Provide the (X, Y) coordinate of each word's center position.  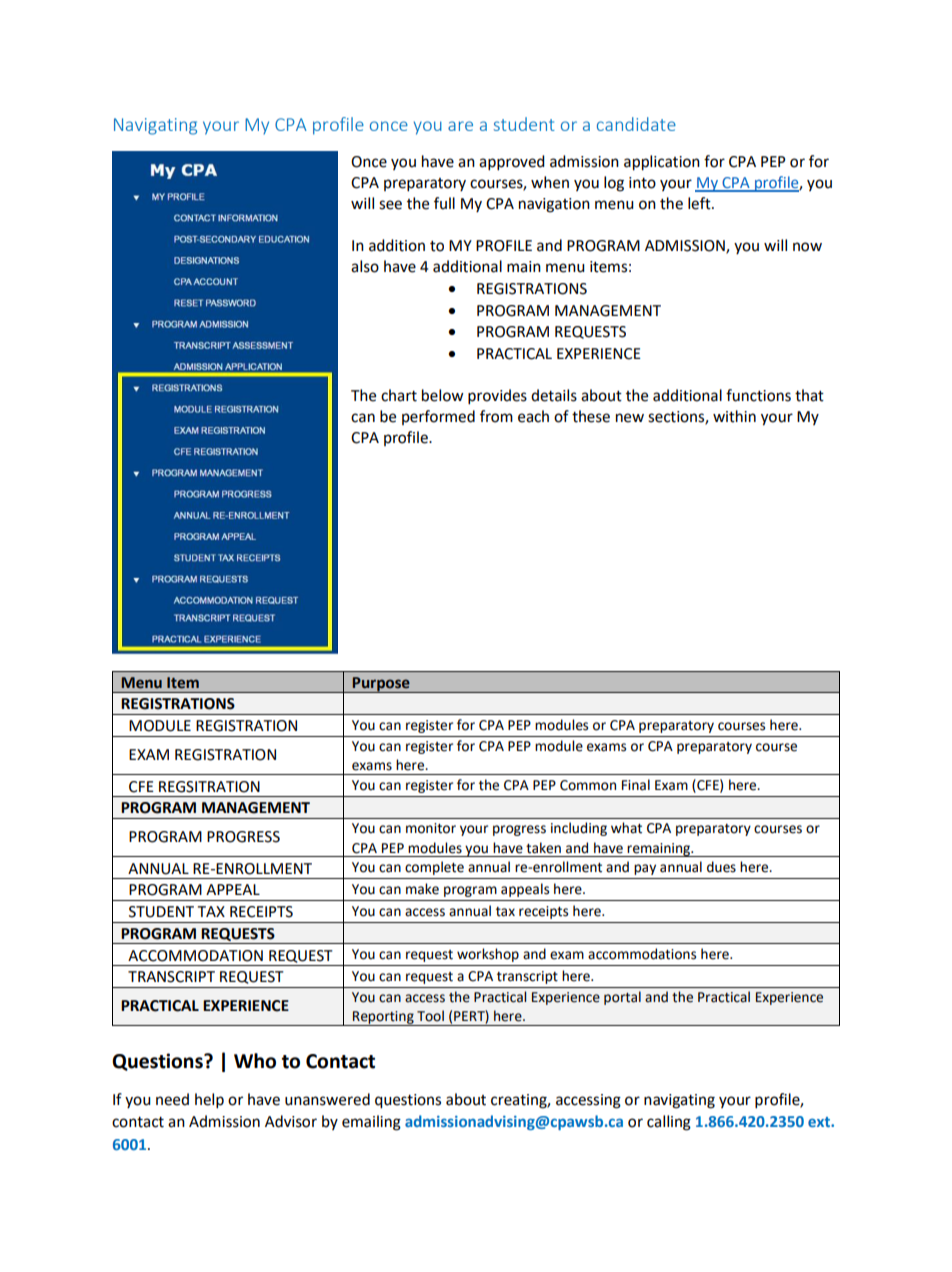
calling (669, 1123)
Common (588, 785)
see (390, 205)
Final (636, 785)
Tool (430, 1016)
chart (399, 395)
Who (255, 1061)
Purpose (381, 685)
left (700, 203)
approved (512, 163)
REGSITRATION (209, 787)
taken (543, 848)
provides (497, 397)
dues (721, 867)
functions (758, 395)
